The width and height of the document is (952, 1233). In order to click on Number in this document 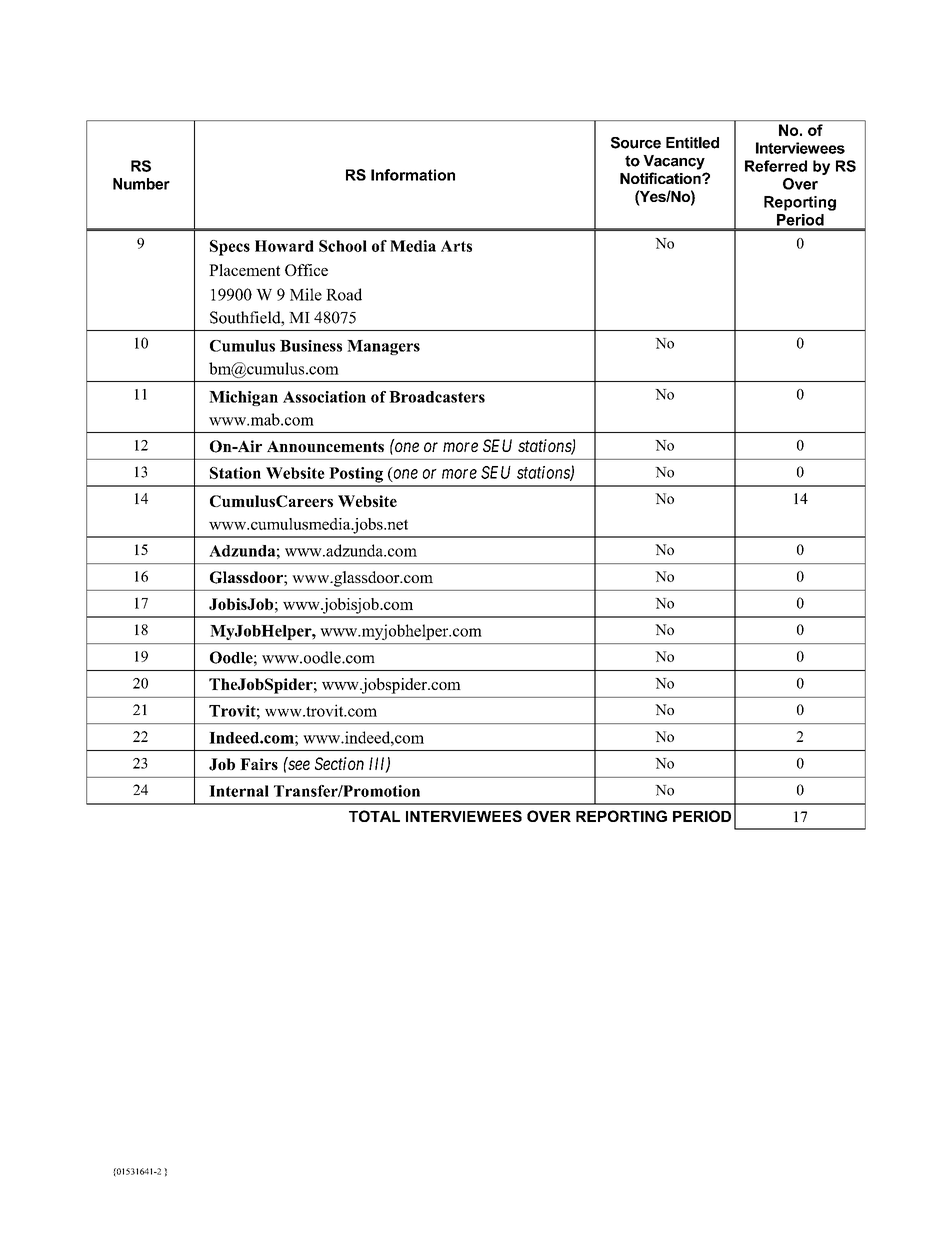, I will do `click(141, 184)`.
